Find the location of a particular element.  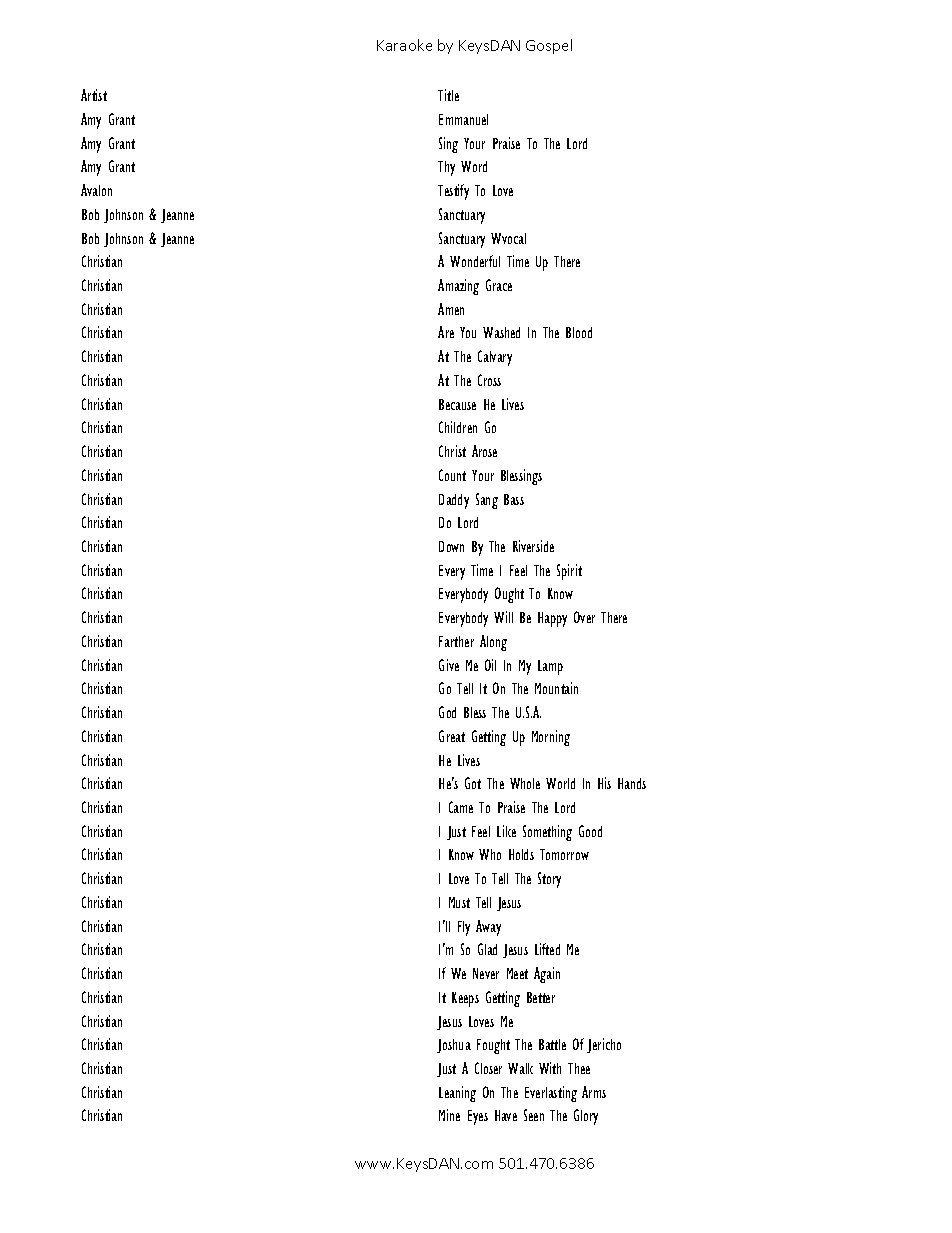

Gospel is located at coordinates (549, 46).
